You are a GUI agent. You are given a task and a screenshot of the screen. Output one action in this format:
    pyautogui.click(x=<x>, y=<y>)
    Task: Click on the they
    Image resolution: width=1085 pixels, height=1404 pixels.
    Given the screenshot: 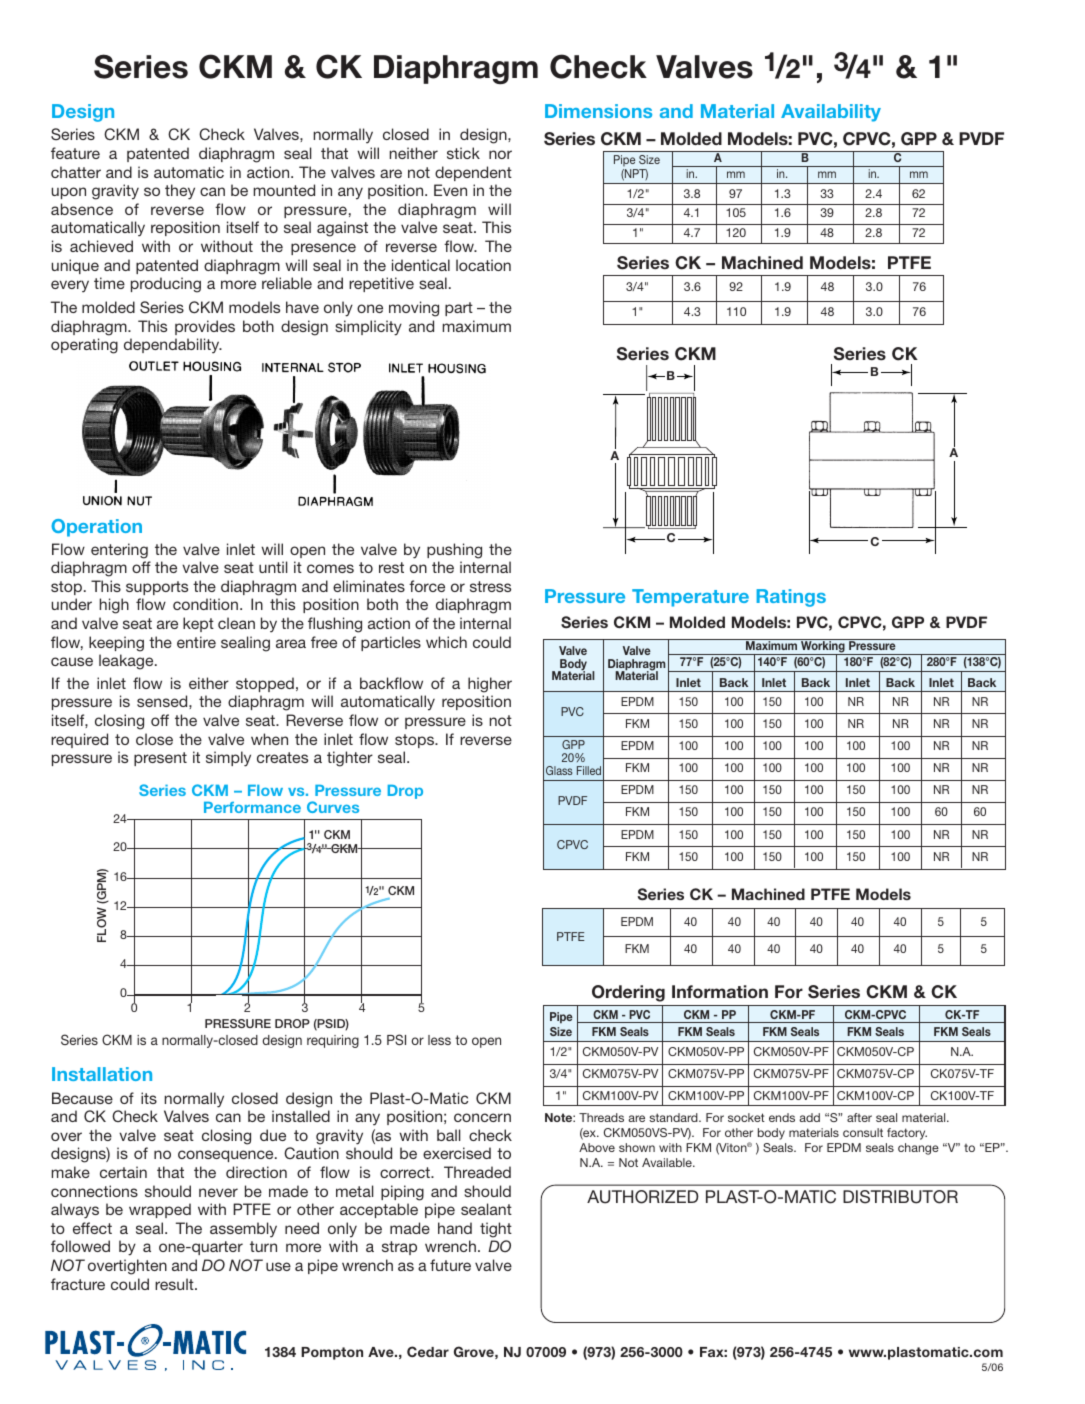 What is the action you would take?
    pyautogui.click(x=180, y=192)
